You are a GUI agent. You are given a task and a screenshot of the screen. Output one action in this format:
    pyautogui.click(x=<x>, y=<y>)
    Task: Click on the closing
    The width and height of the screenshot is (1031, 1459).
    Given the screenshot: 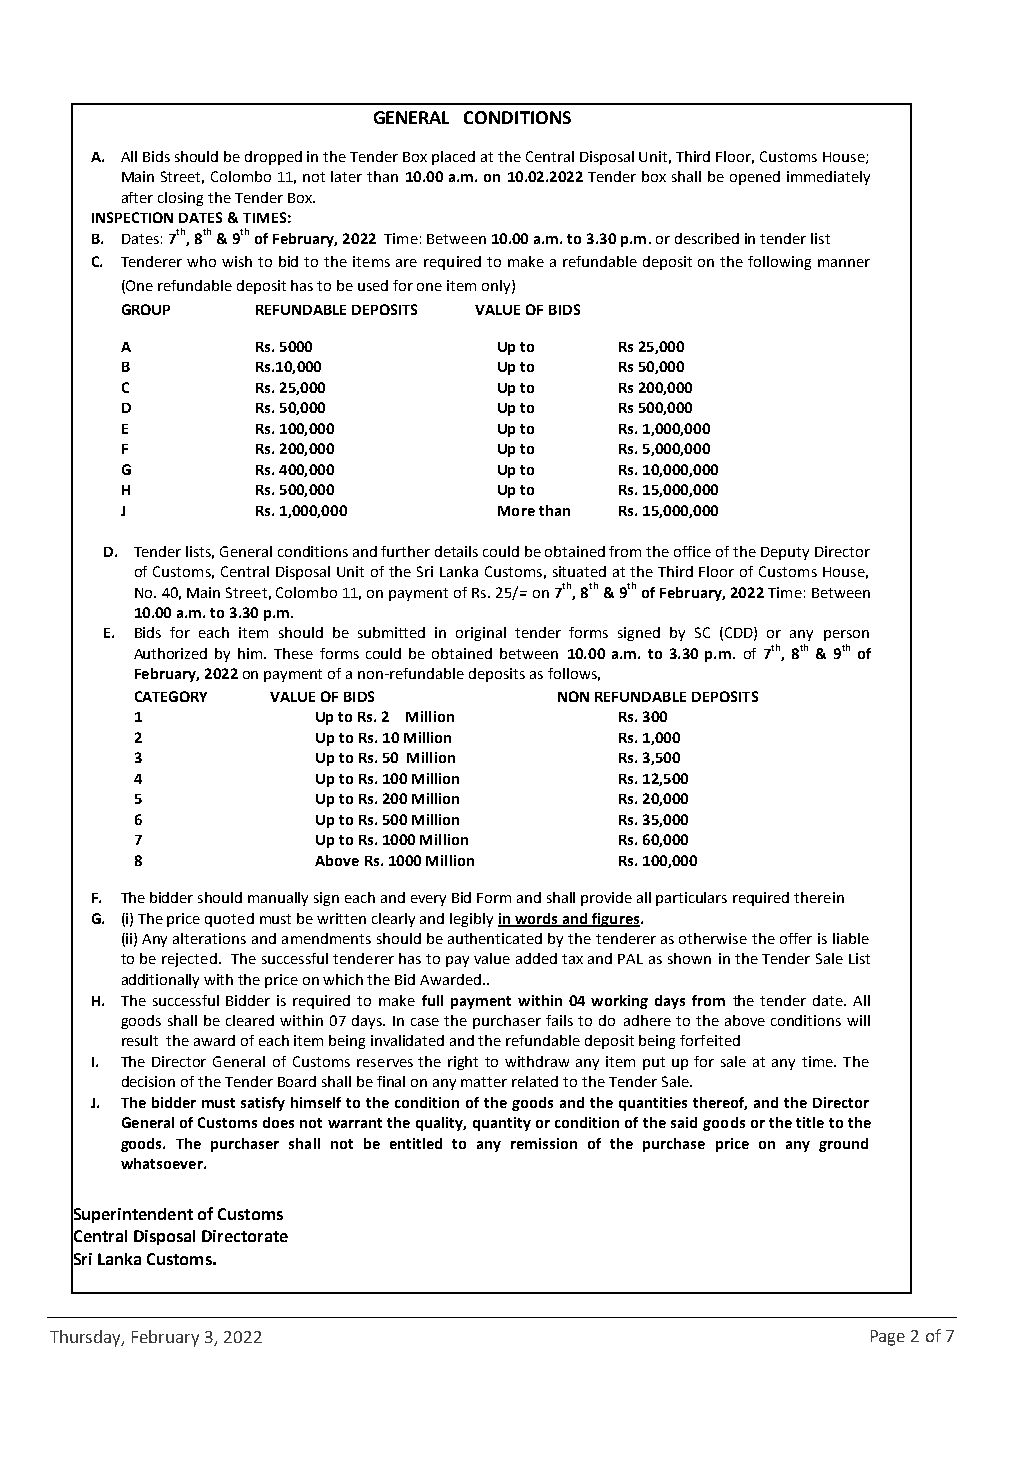 What is the action you would take?
    pyautogui.click(x=180, y=199)
